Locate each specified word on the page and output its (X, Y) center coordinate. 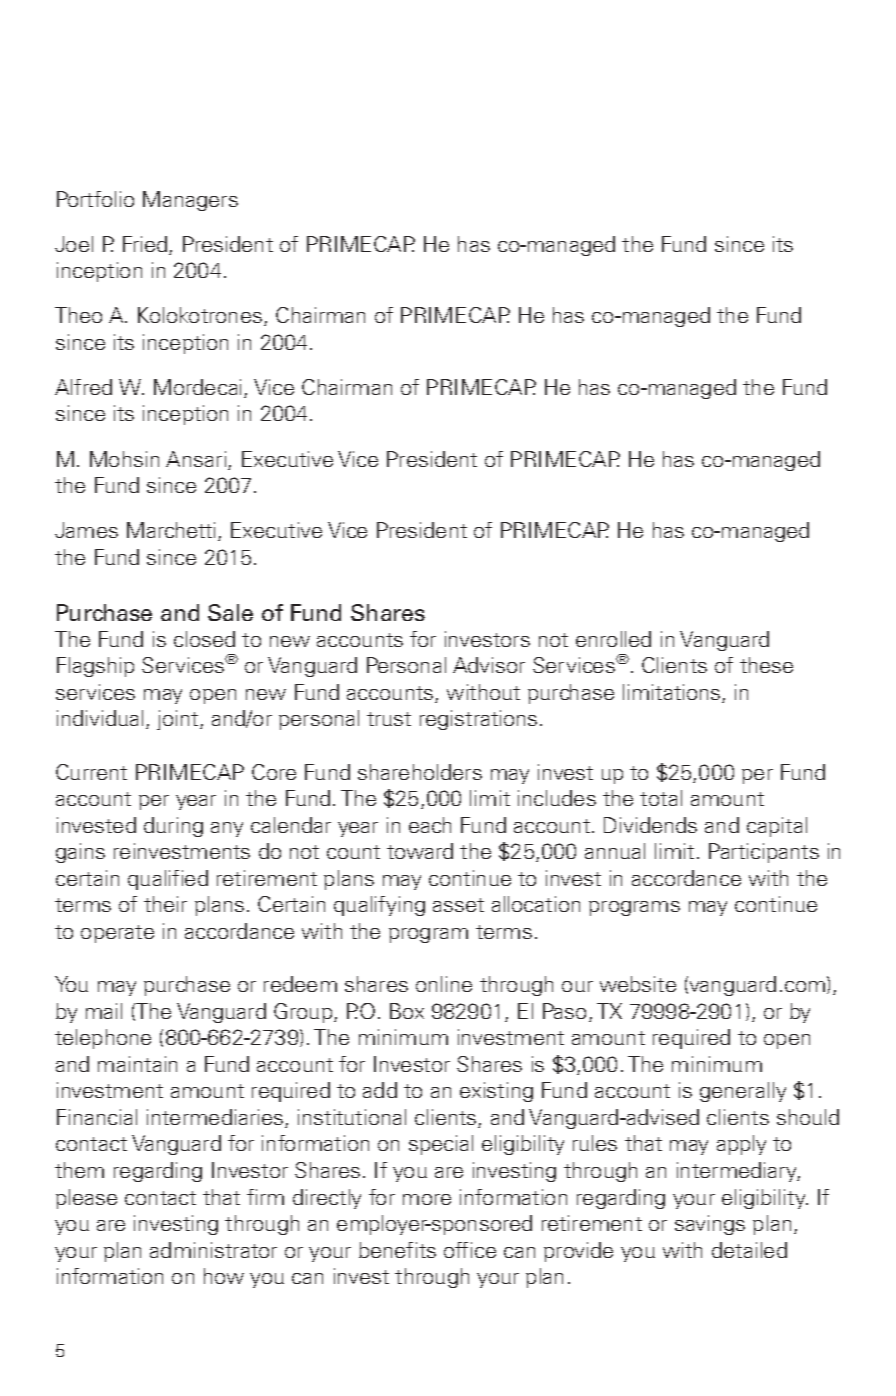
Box (407, 1011)
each (430, 825)
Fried (146, 245)
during (173, 827)
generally (743, 1092)
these (766, 665)
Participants (764, 853)
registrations (478, 720)
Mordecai (199, 388)
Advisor (489, 665)
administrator (213, 1250)
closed (204, 639)
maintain (137, 1064)
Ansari (197, 460)
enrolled (613, 639)
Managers (190, 201)
